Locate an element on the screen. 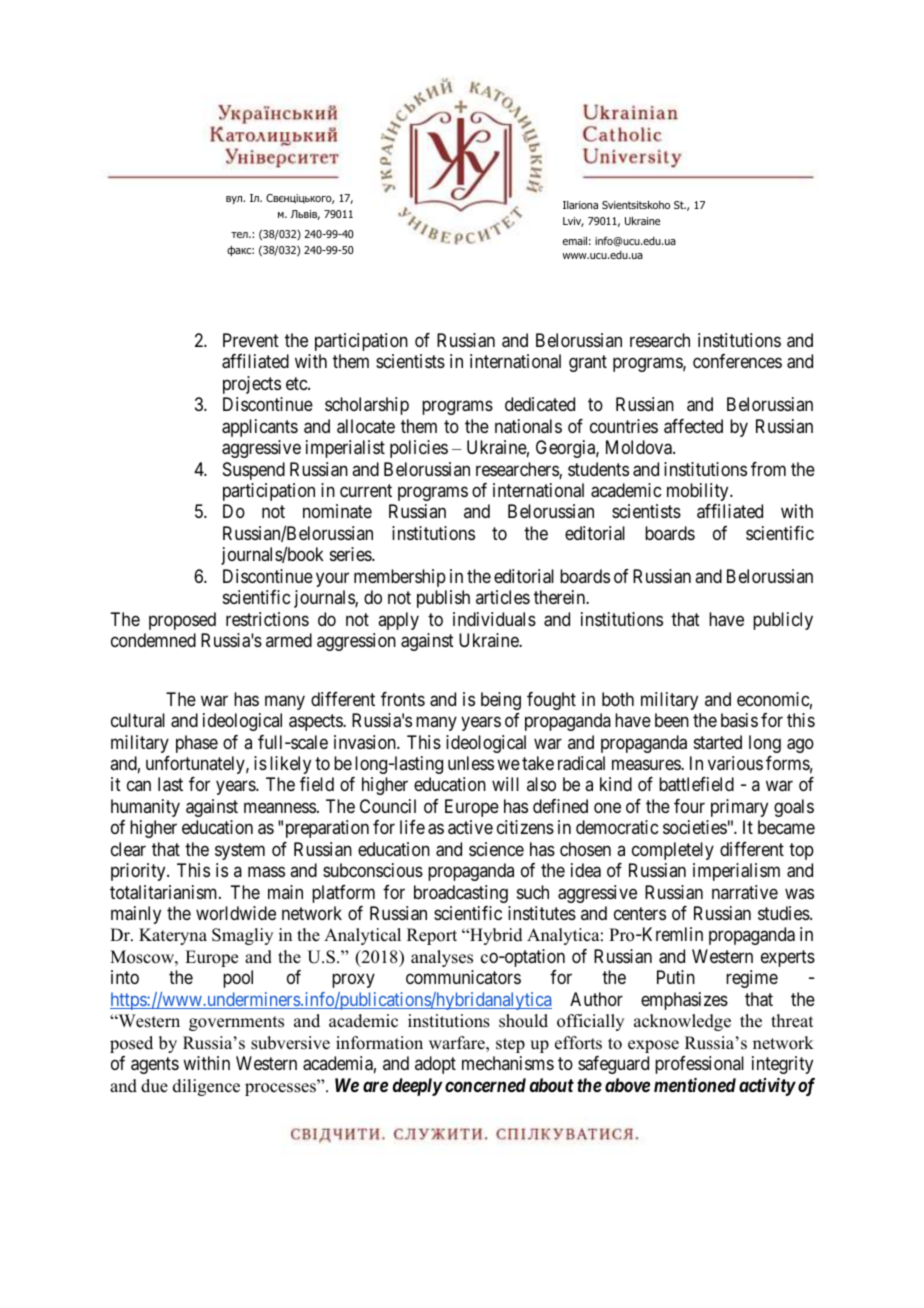 This screenshot has height=1308, width=924. societies is located at coordinates (695, 827).
